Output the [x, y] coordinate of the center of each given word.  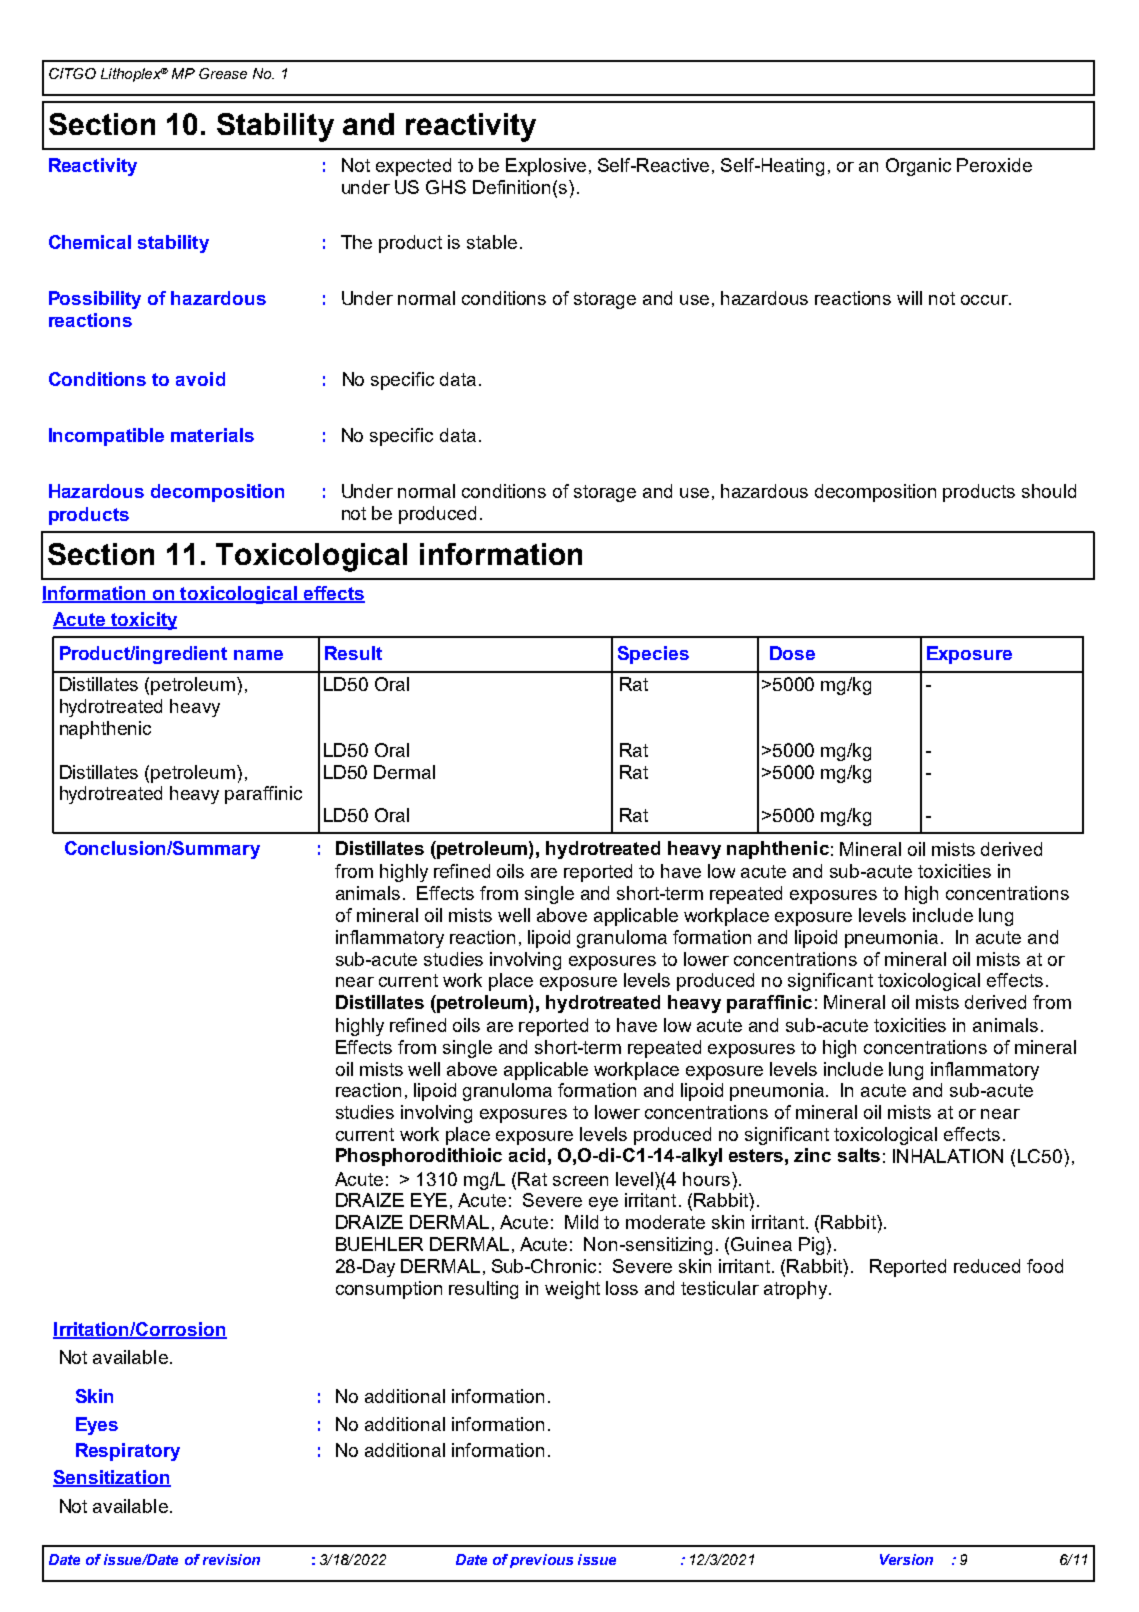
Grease [223, 73]
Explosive [546, 167]
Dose [792, 653]
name [258, 655]
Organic [918, 167]
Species [653, 655]
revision [231, 1559]
